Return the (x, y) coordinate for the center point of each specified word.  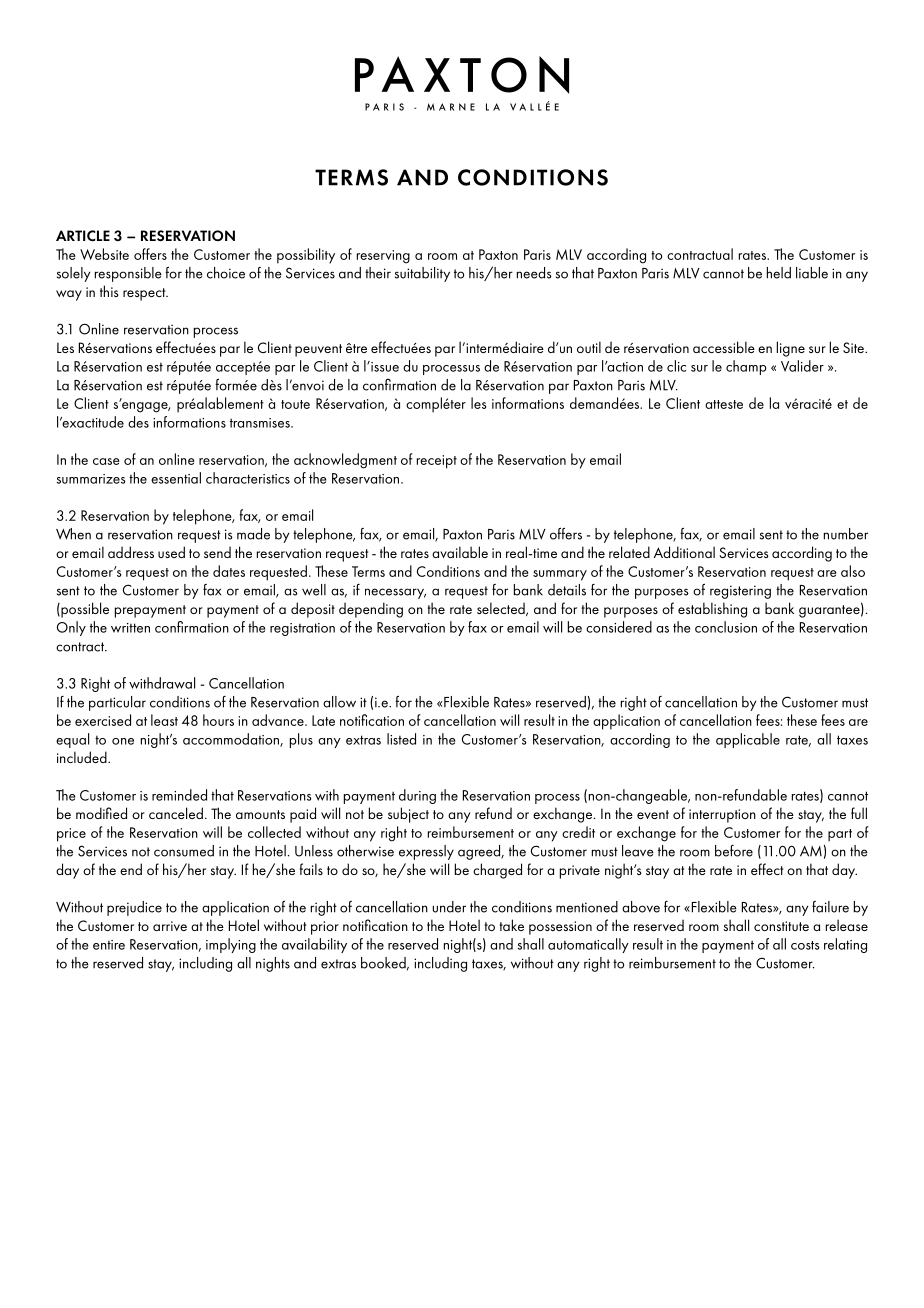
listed (401, 739)
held (779, 273)
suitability (422, 274)
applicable (748, 740)
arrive (170, 926)
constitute (781, 926)
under (449, 907)
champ (746, 367)
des (138, 422)
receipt (437, 462)
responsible (128, 274)
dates (229, 571)
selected (502, 609)
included (83, 757)
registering (740, 592)
